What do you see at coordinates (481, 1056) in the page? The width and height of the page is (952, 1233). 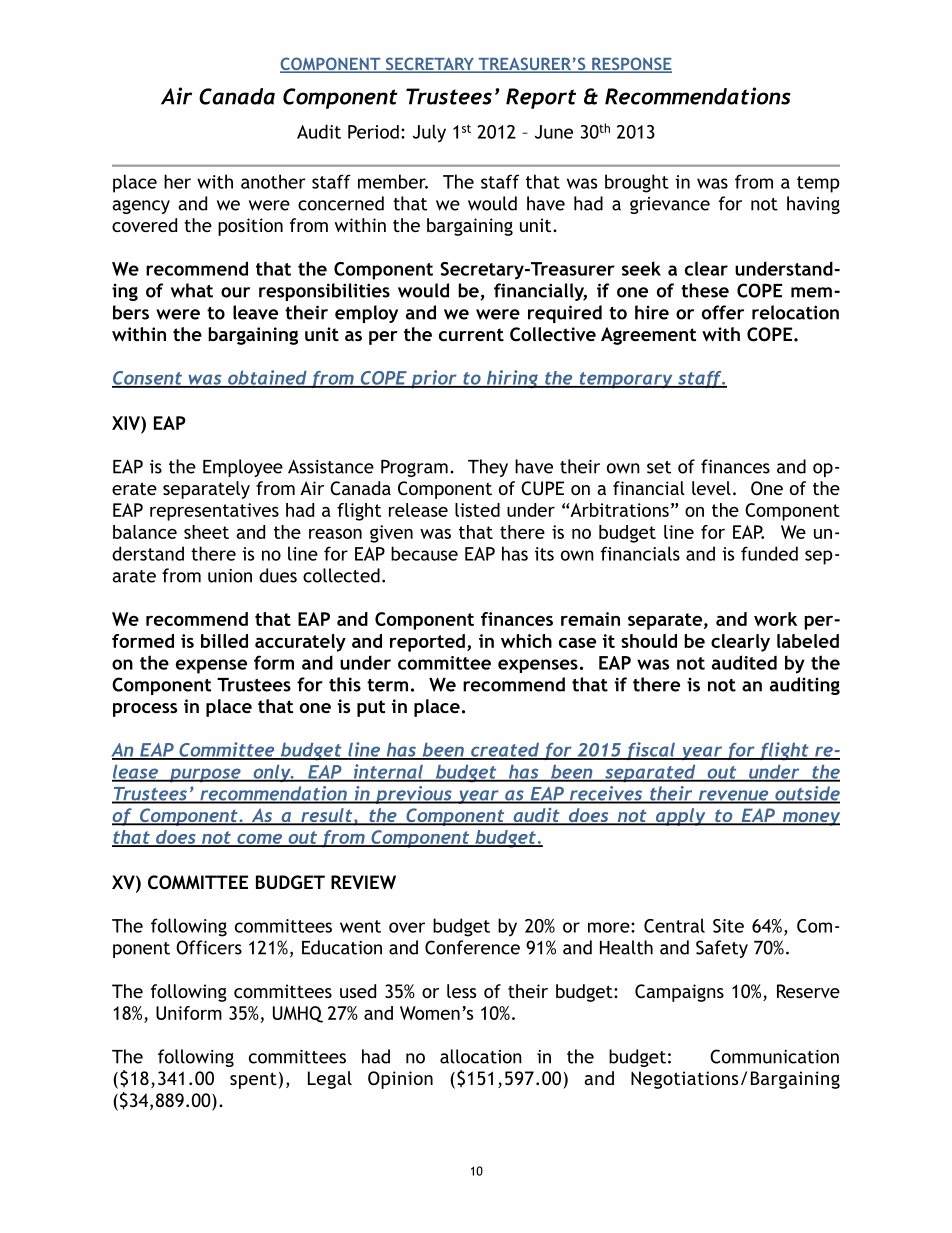 I see `allocation` at bounding box center [481, 1056].
